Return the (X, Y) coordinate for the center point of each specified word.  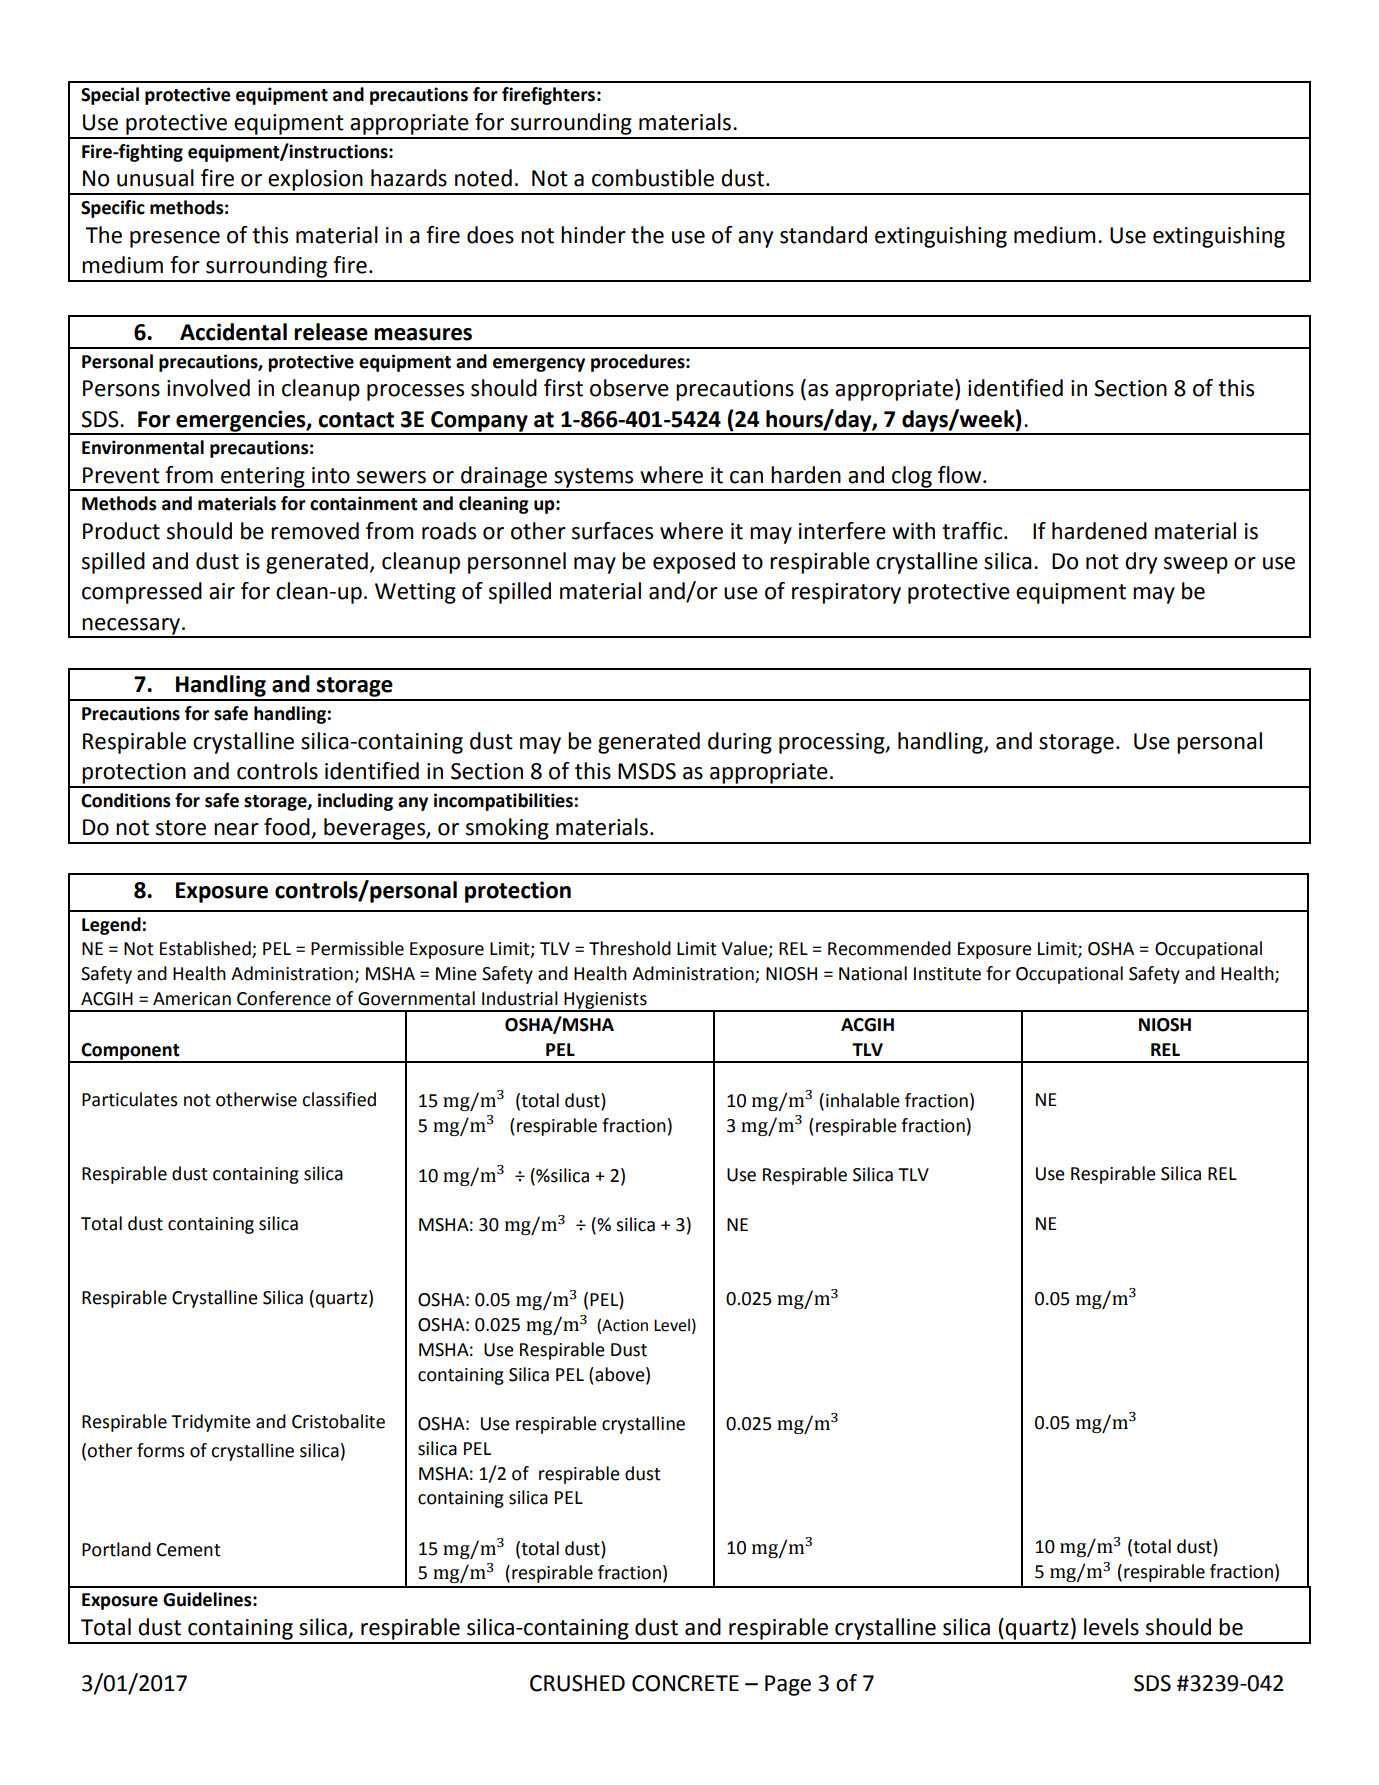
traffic (973, 531)
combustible (653, 178)
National (873, 973)
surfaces (612, 531)
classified (339, 1099)
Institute (947, 974)
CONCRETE (685, 1683)
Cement (189, 1550)
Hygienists (605, 1001)
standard (823, 235)
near (236, 829)
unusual (155, 178)
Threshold (630, 948)
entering (263, 478)
